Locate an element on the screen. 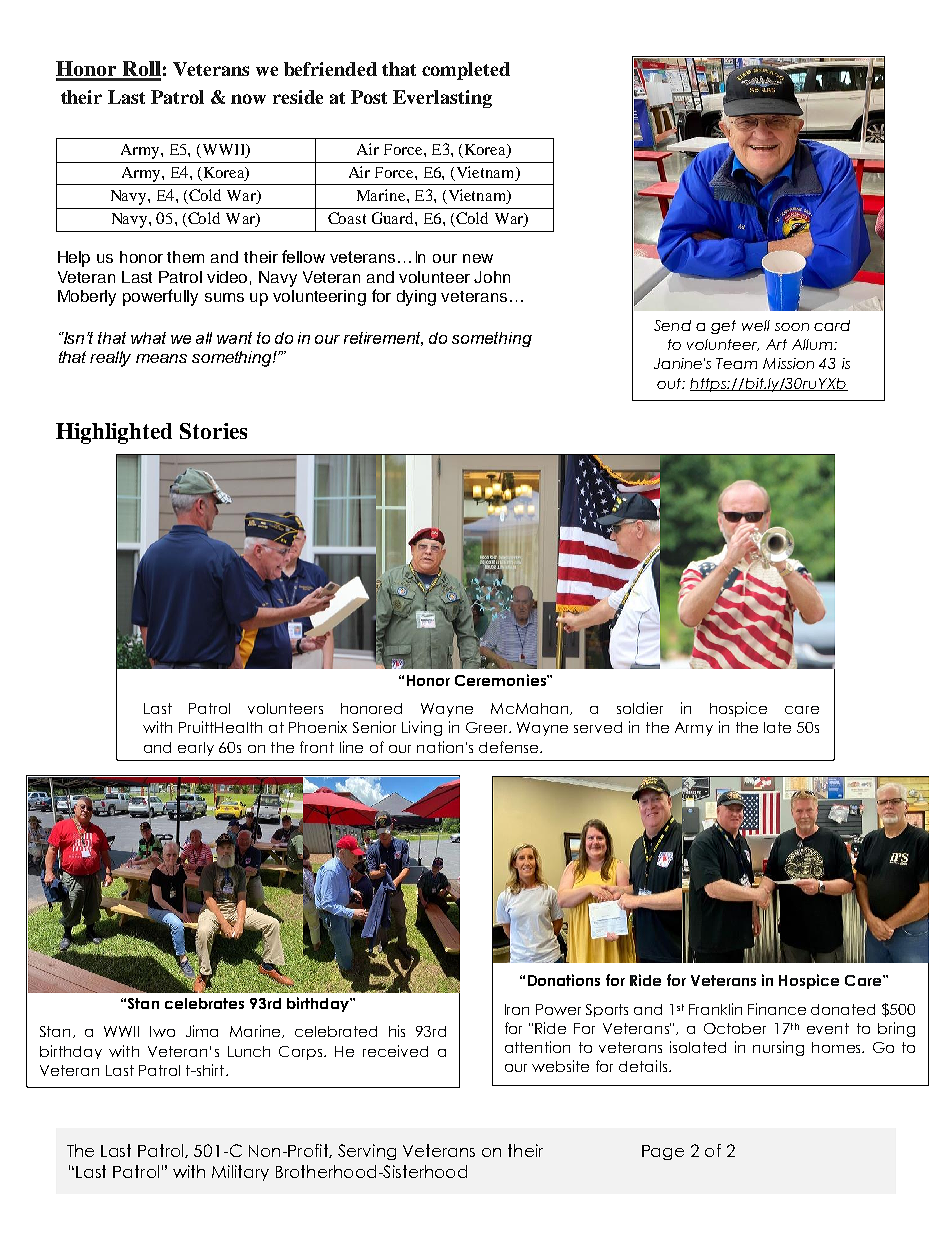 The height and width of the screenshot is (1233, 952). Iron is located at coordinates (517, 1009).
